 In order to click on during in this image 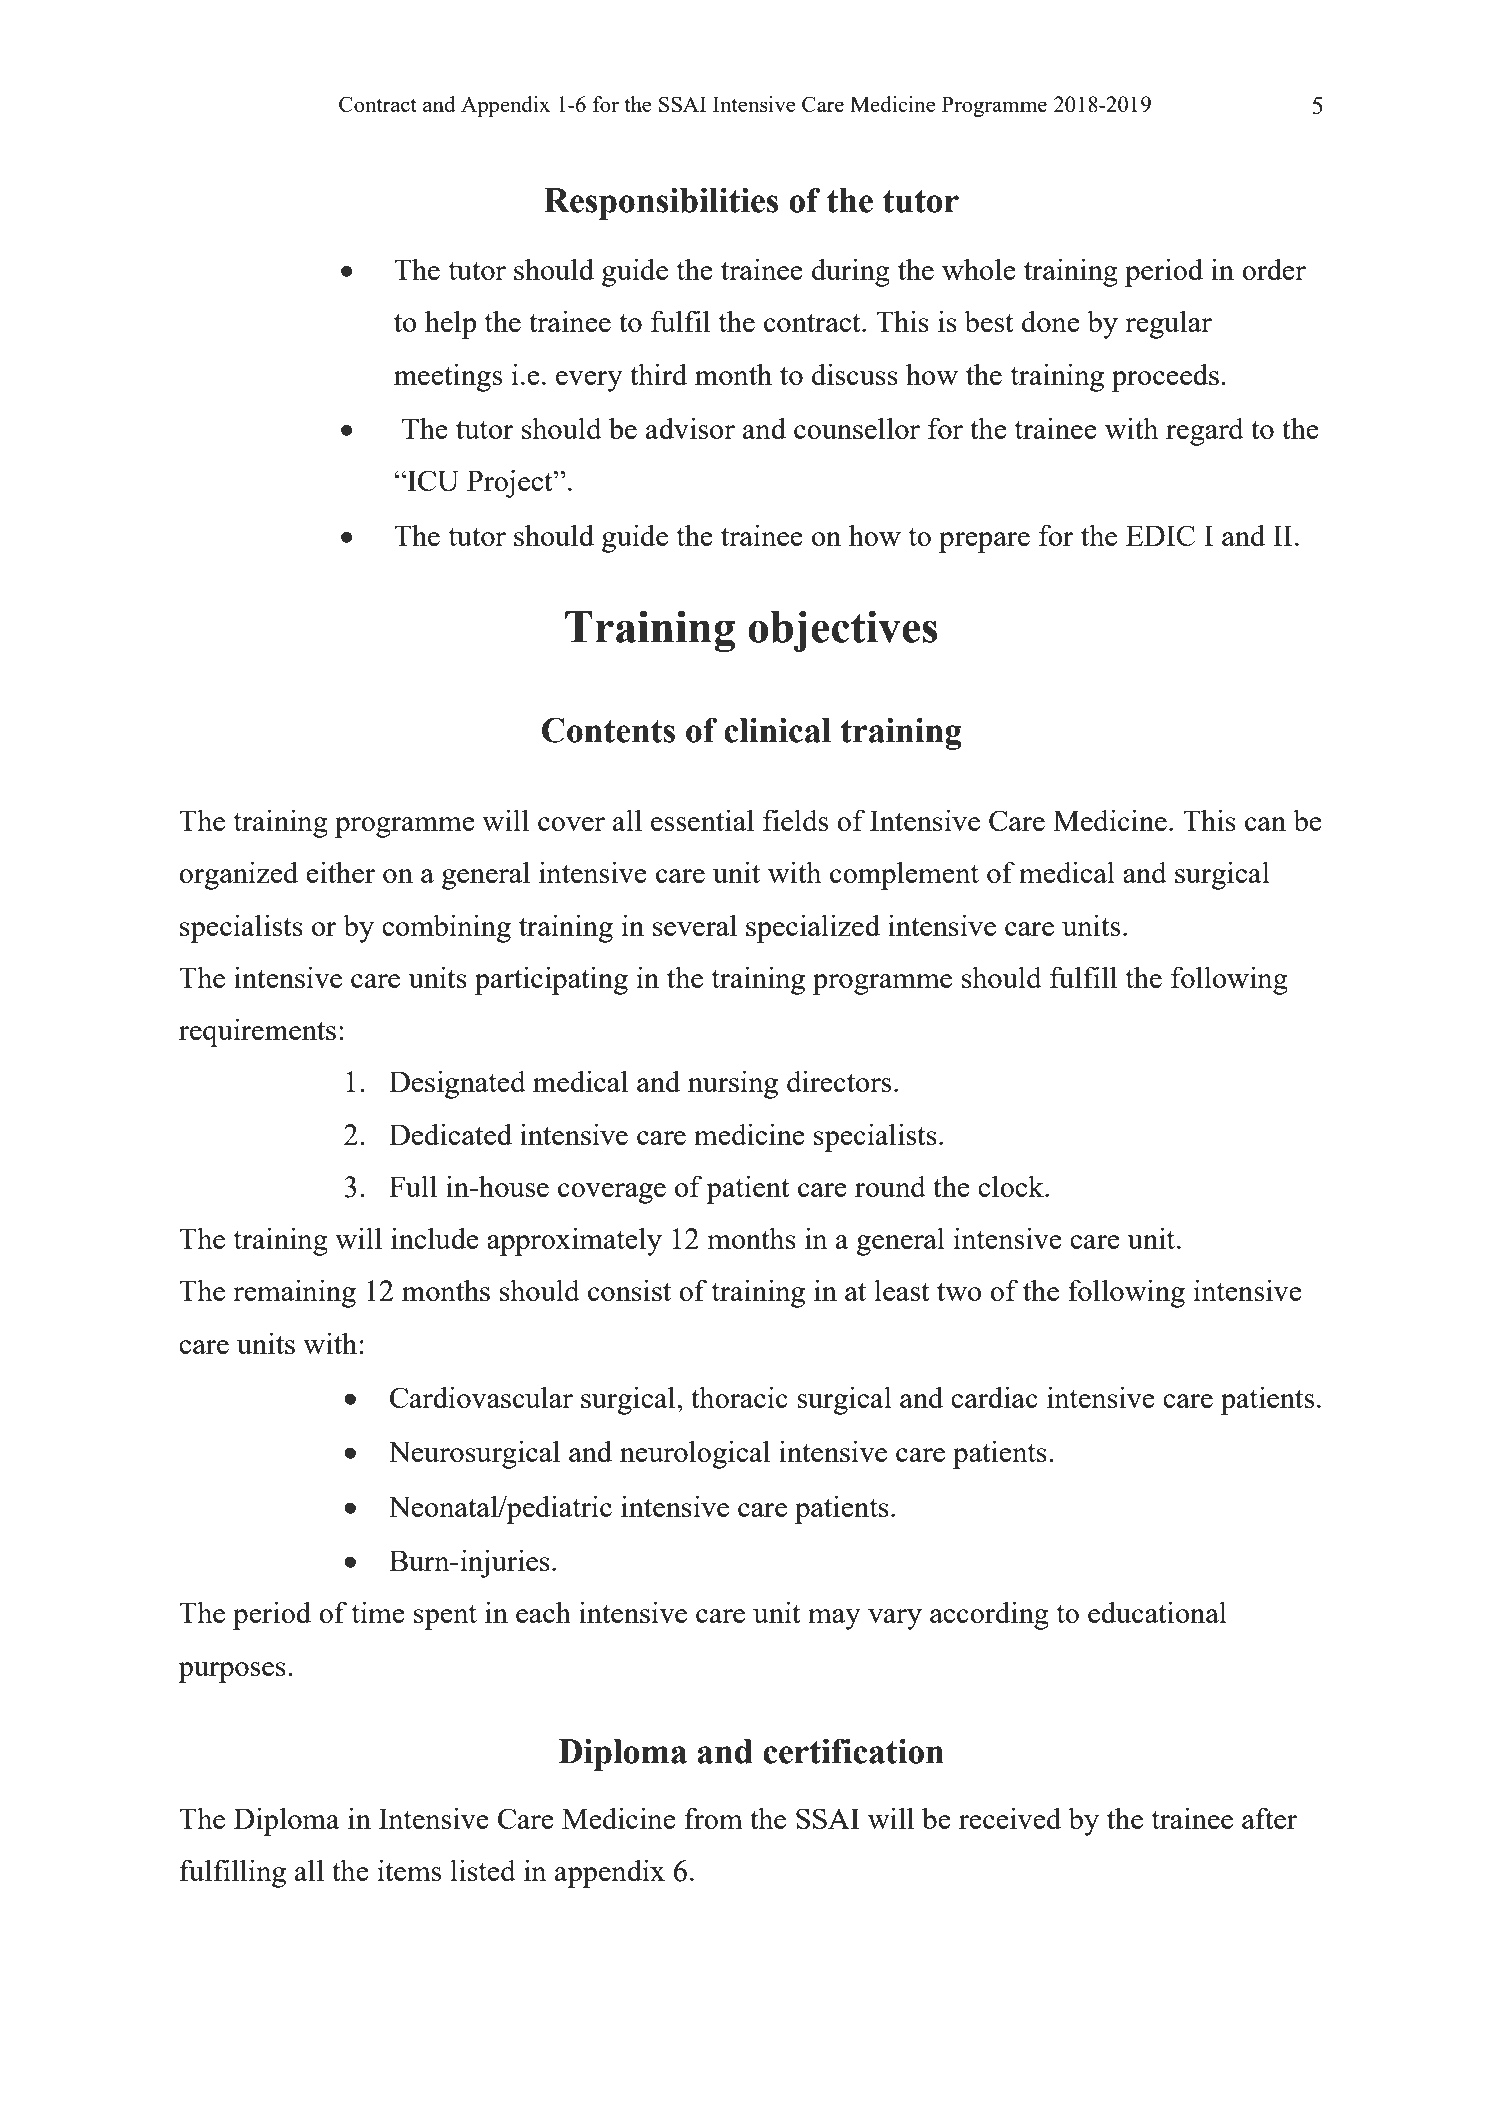, I will do `click(851, 272)`.
